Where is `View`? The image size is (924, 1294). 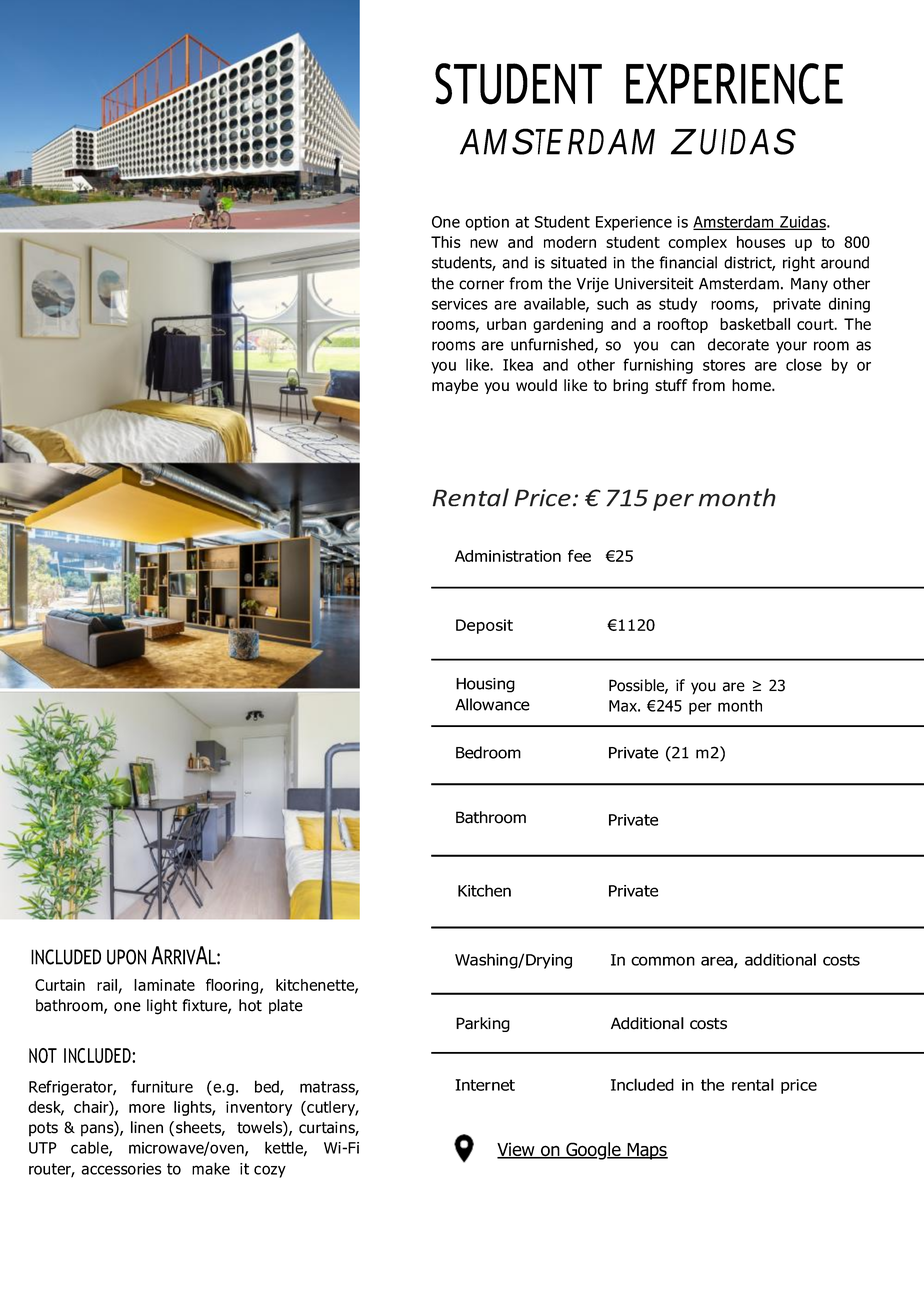 View is located at coordinates (517, 1150).
